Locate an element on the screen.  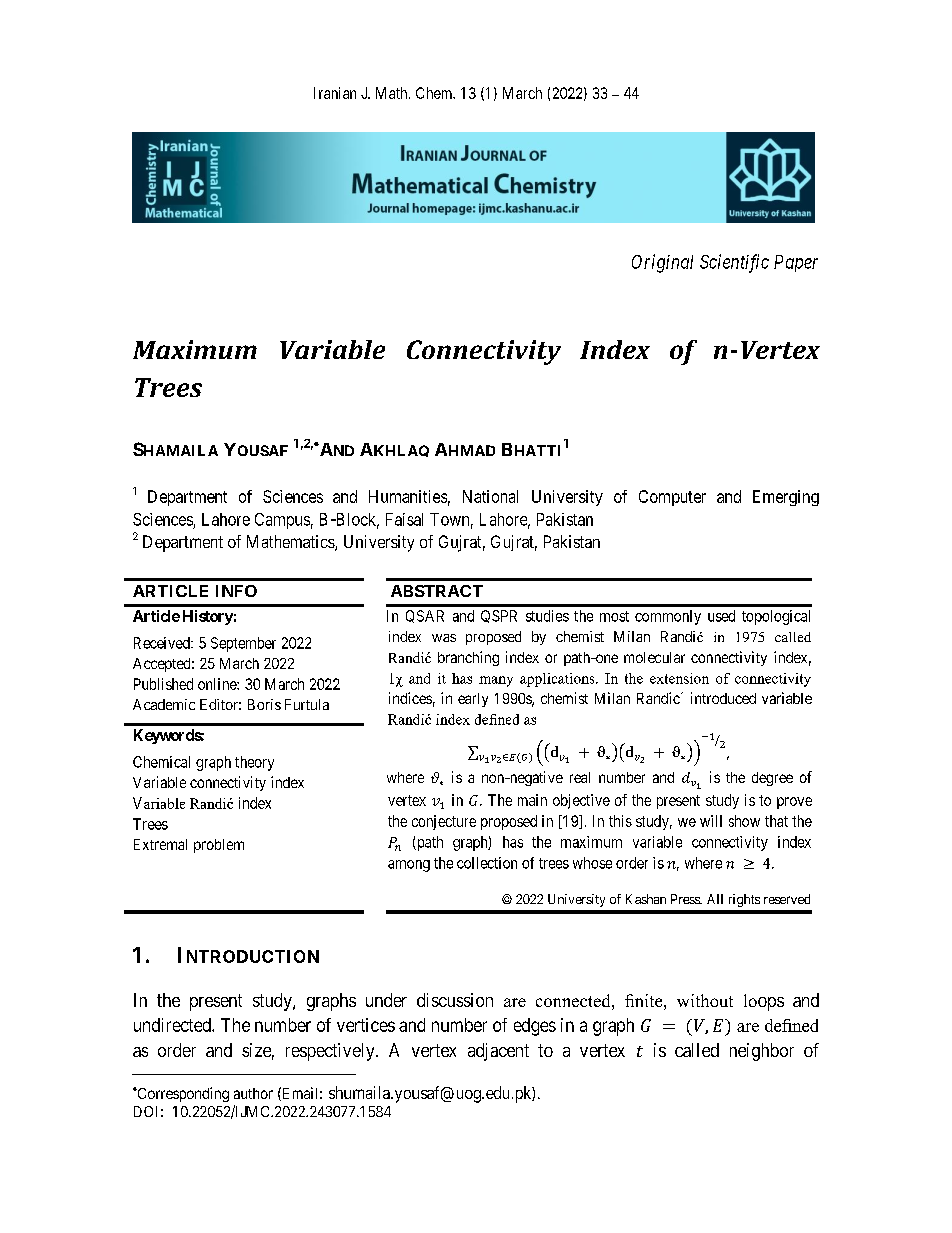
Original is located at coordinates (662, 263).
